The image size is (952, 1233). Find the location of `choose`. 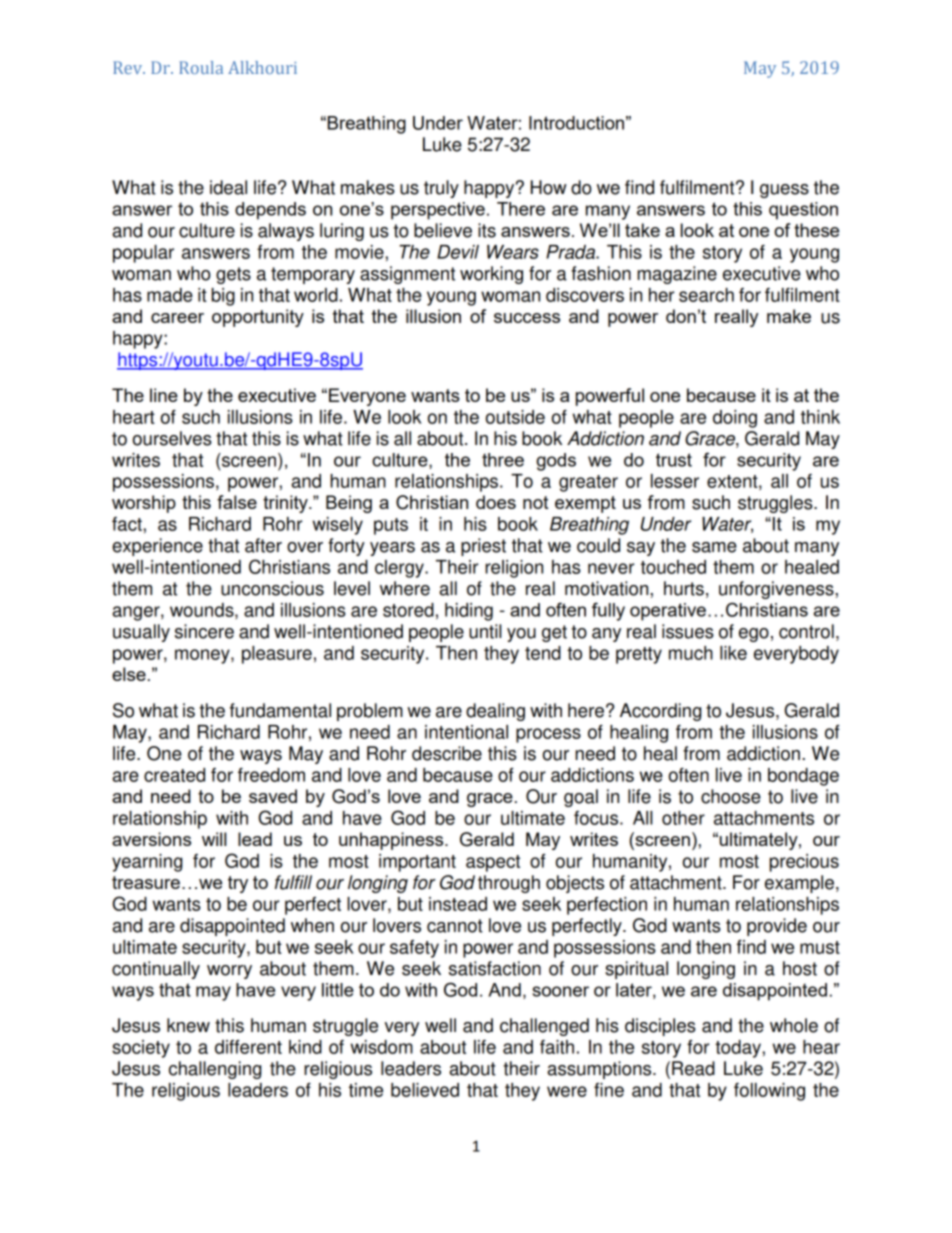

choose is located at coordinates (731, 796).
